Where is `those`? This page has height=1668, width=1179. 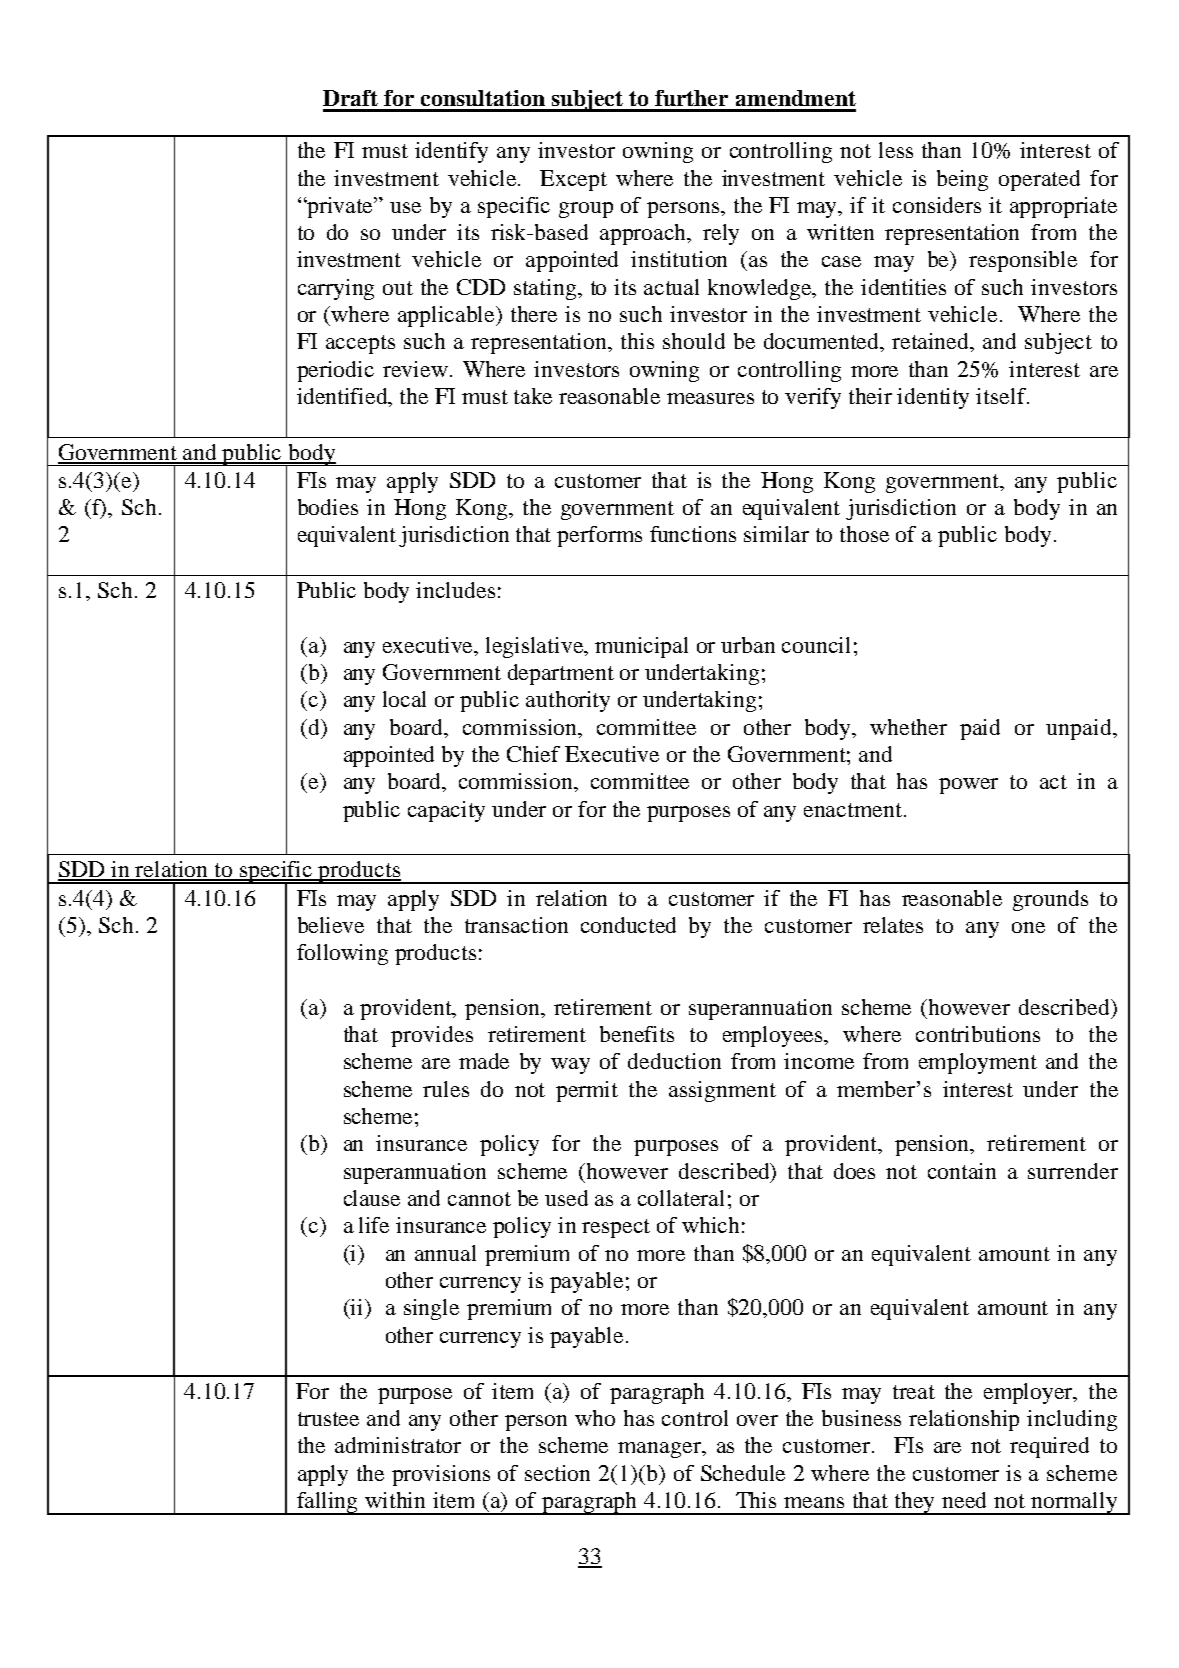 those is located at coordinates (864, 534).
